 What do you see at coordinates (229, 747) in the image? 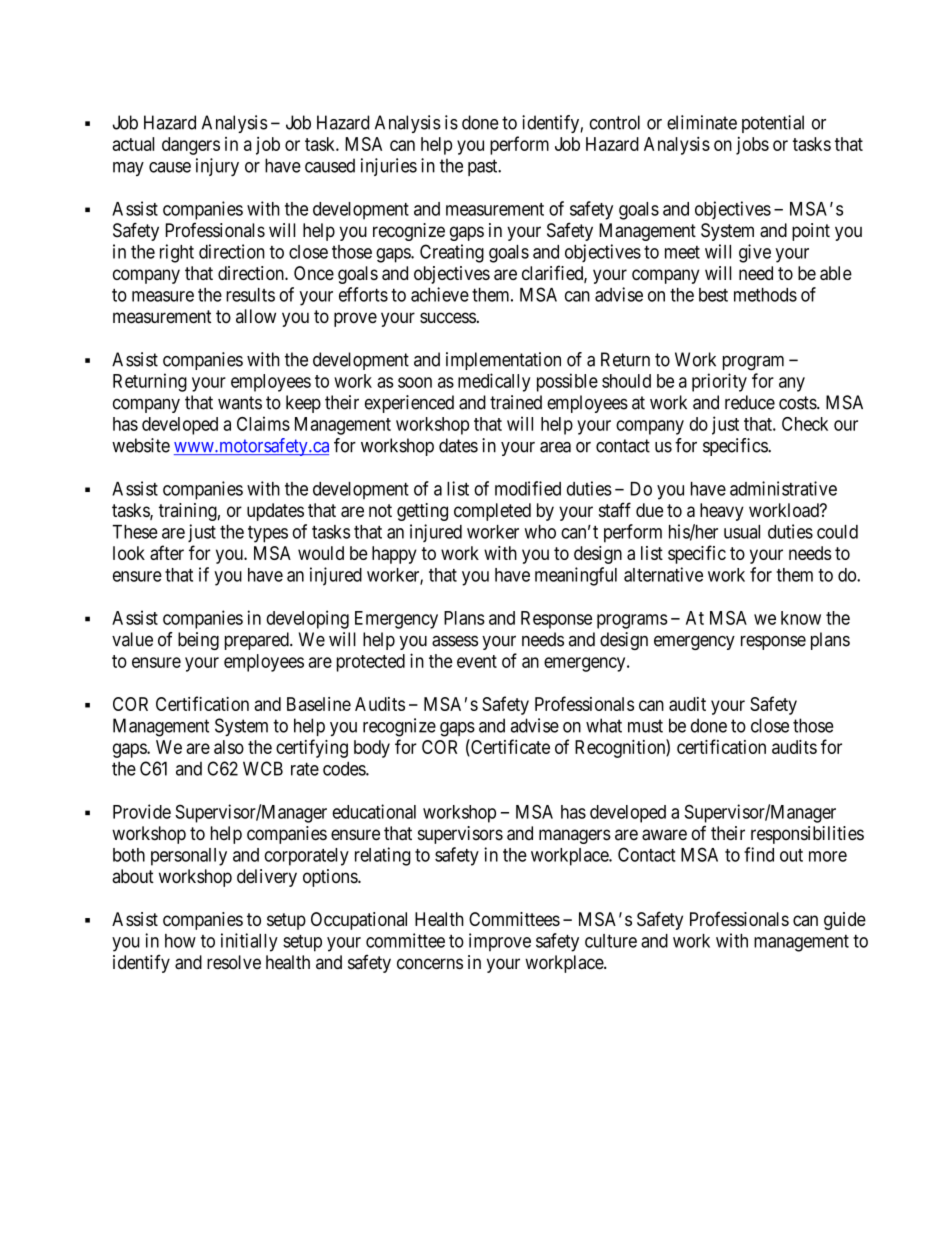
I see `also` at bounding box center [229, 747].
